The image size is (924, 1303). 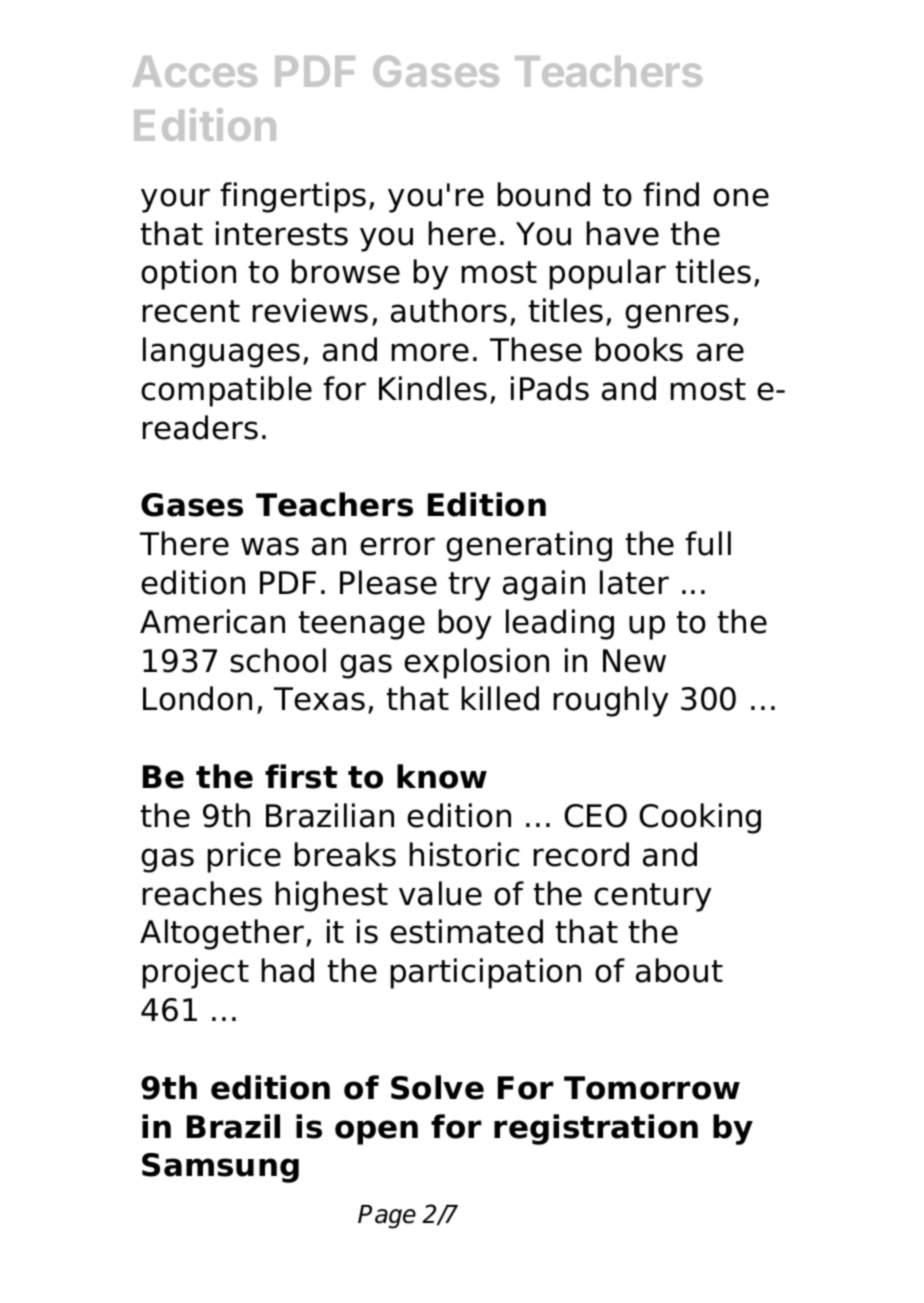 What do you see at coordinates (596, 1129) in the screenshot?
I see `registration` at bounding box center [596, 1129].
